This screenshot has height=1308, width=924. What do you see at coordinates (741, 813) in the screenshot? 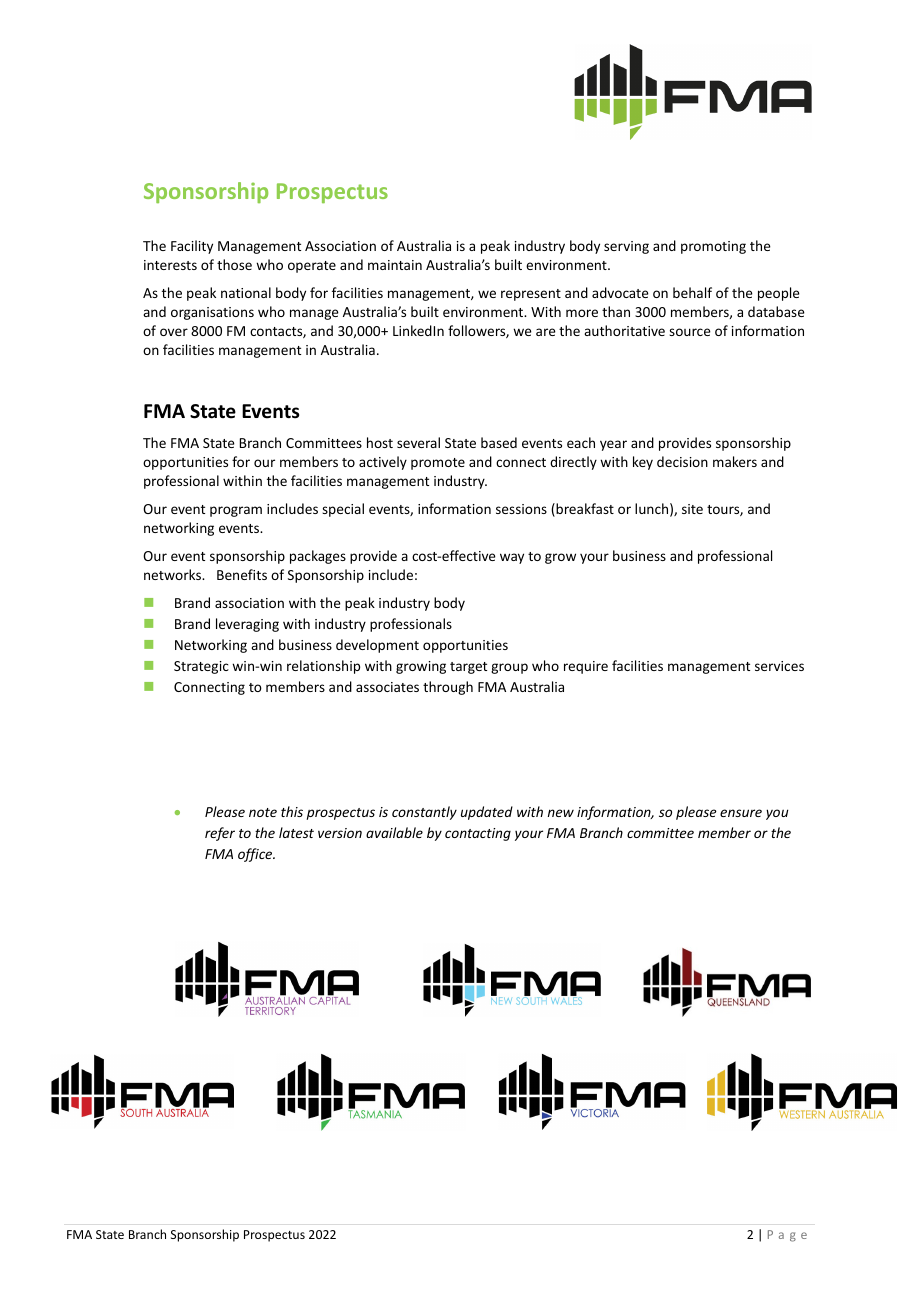
I see `ensure` at bounding box center [741, 813].
